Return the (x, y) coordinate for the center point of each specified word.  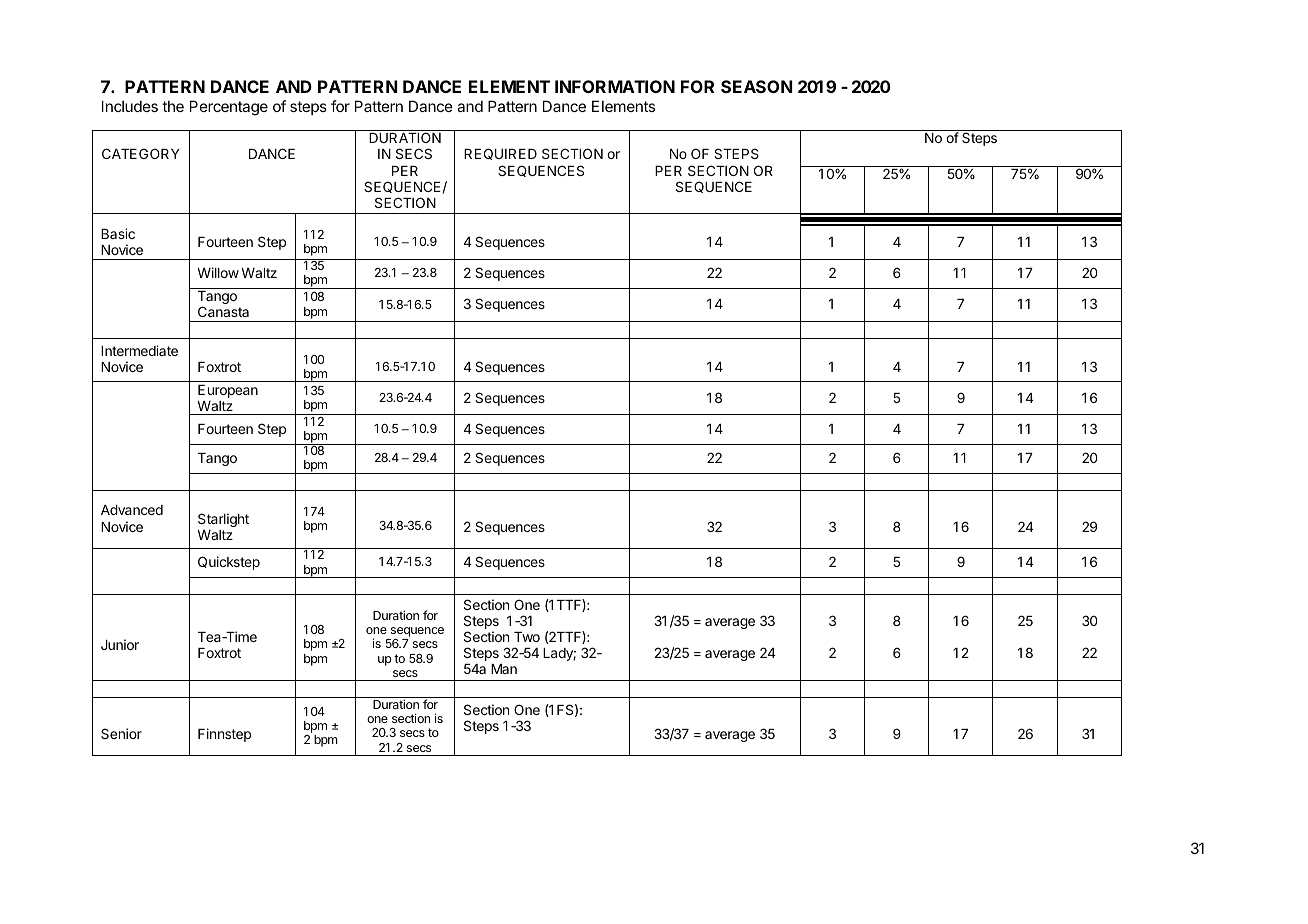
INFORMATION (615, 86)
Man (504, 669)
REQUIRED (500, 154)
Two (527, 637)
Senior (121, 733)
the (173, 106)
